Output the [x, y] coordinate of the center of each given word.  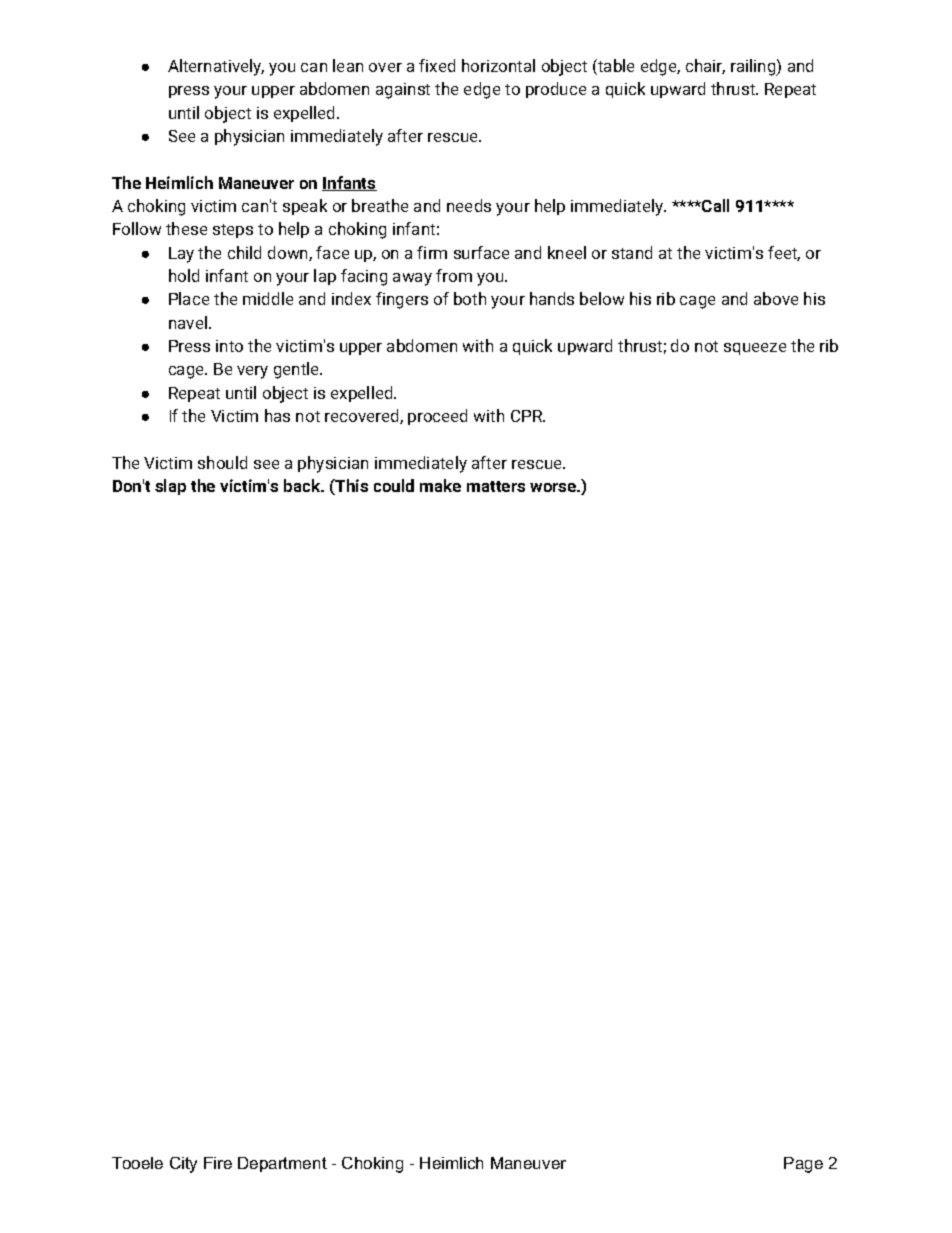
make [440, 485]
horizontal [498, 65]
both [470, 298]
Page [803, 1165]
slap [170, 487]
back [303, 485]
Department [282, 1164]
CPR [528, 416]
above [776, 298]
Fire [218, 1163]
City [183, 1165]
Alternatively [216, 67]
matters [496, 486]
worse [554, 487]
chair [705, 66]
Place [189, 298]
